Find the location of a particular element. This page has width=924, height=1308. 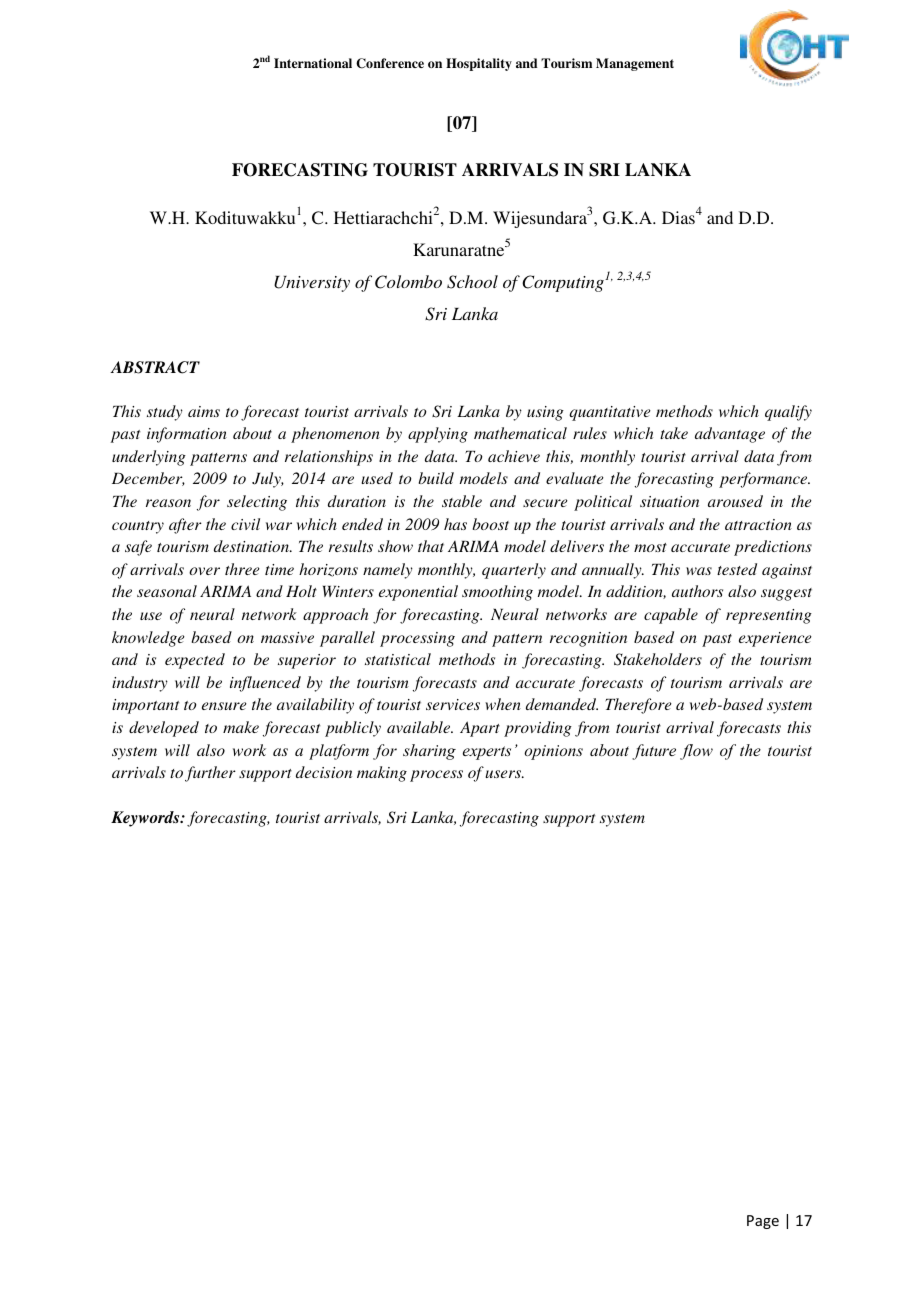

aims is located at coordinates (204, 411).
